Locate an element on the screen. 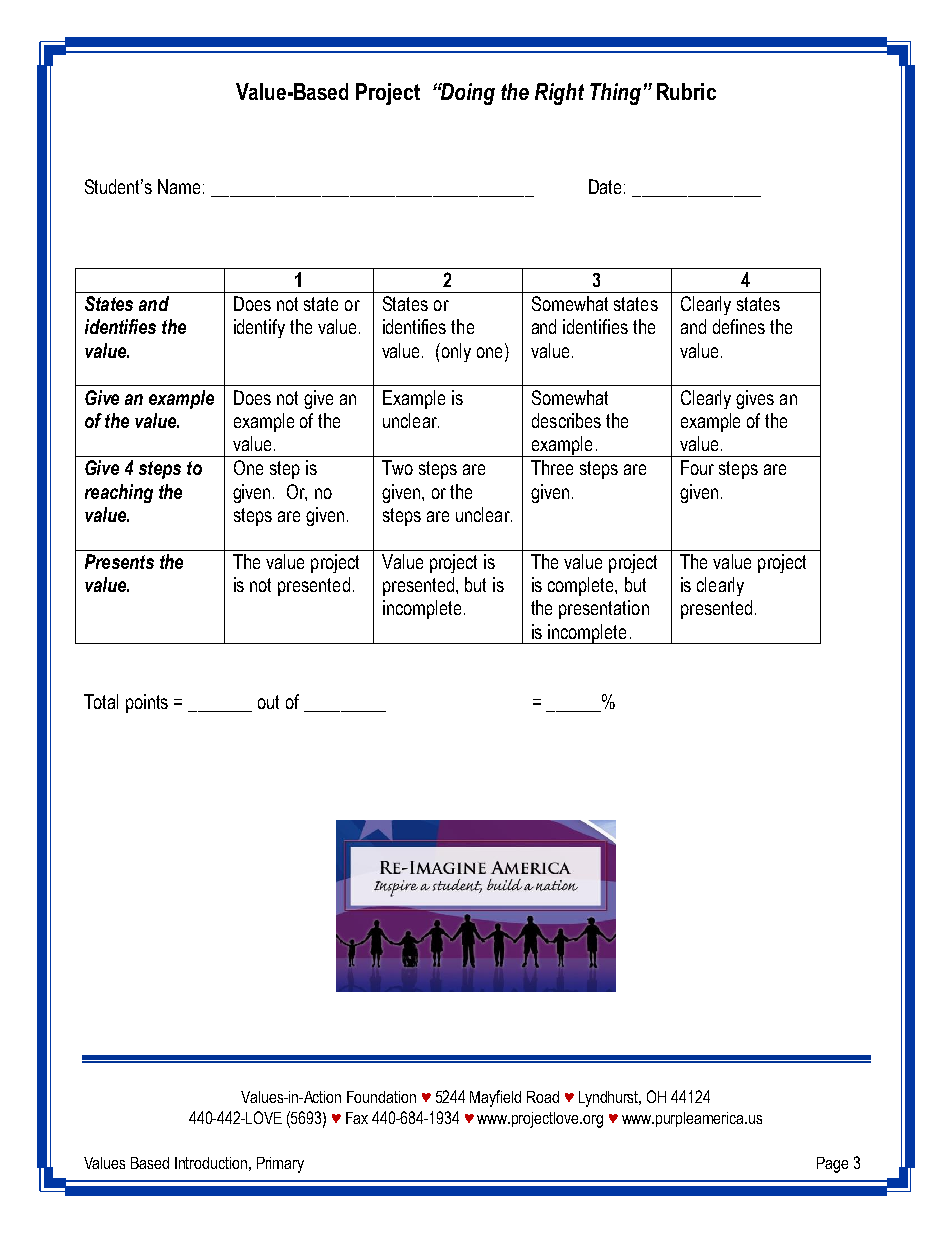 Image resolution: width=952 pixels, height=1233 pixels. reaching is located at coordinates (119, 493).
